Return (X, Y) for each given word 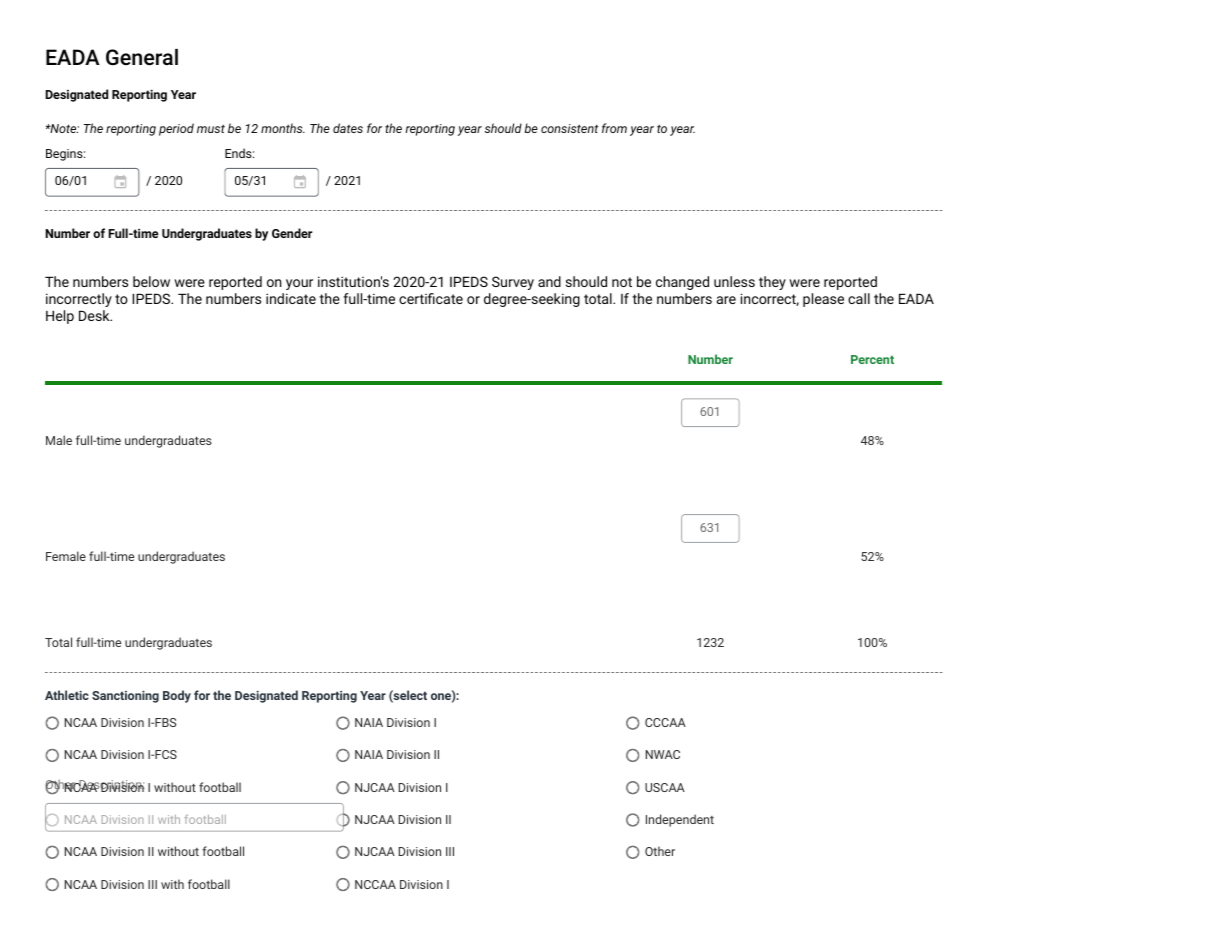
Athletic (67, 695)
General (142, 57)
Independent (680, 820)
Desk (95, 315)
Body (177, 696)
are (726, 300)
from (614, 128)
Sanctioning (125, 697)
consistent (569, 128)
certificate (431, 298)
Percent (872, 359)
